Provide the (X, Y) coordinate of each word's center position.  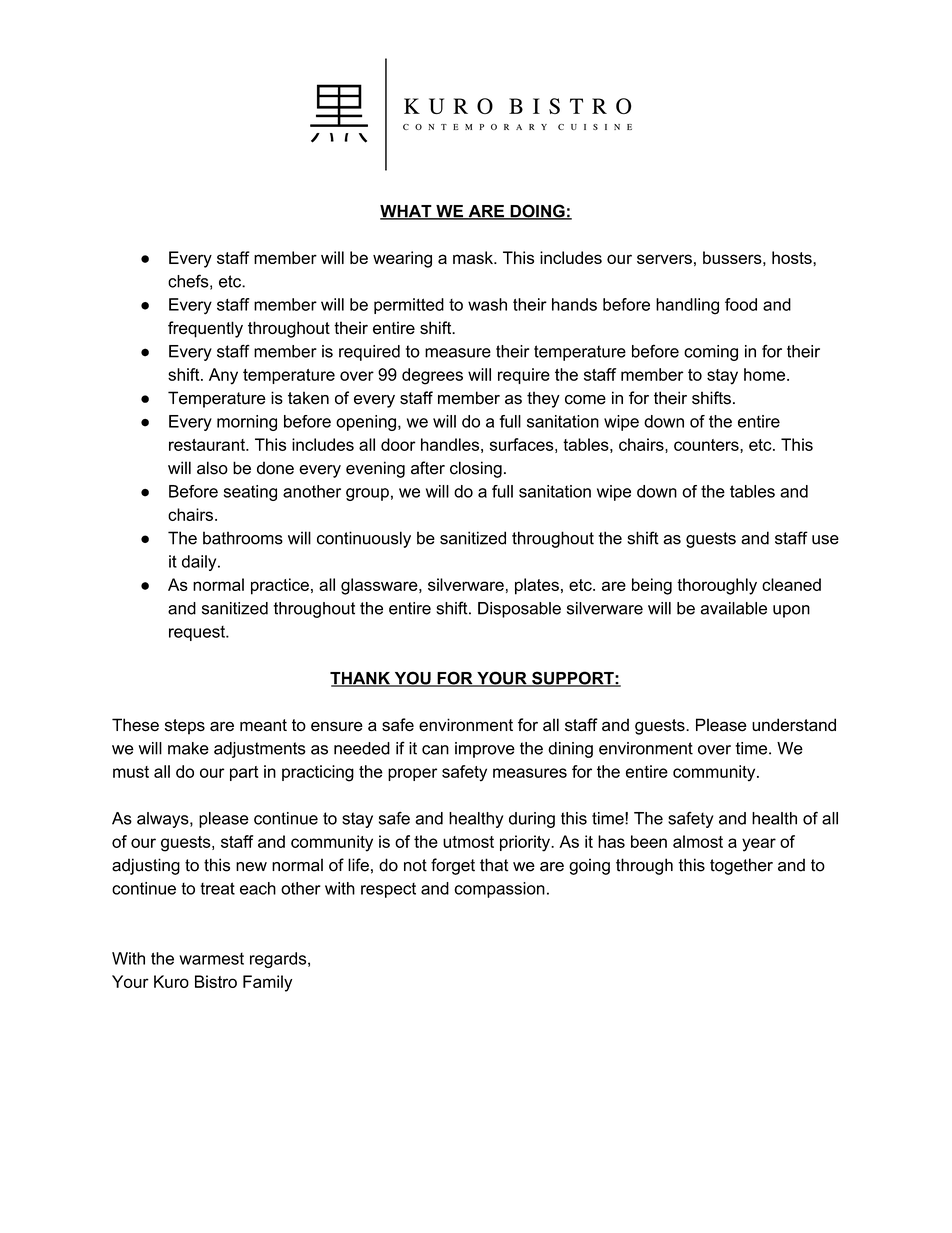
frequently (205, 329)
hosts (793, 257)
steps (185, 727)
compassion (499, 890)
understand (794, 725)
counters (707, 446)
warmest (211, 958)
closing (476, 469)
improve (485, 750)
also (212, 468)
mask (474, 257)
